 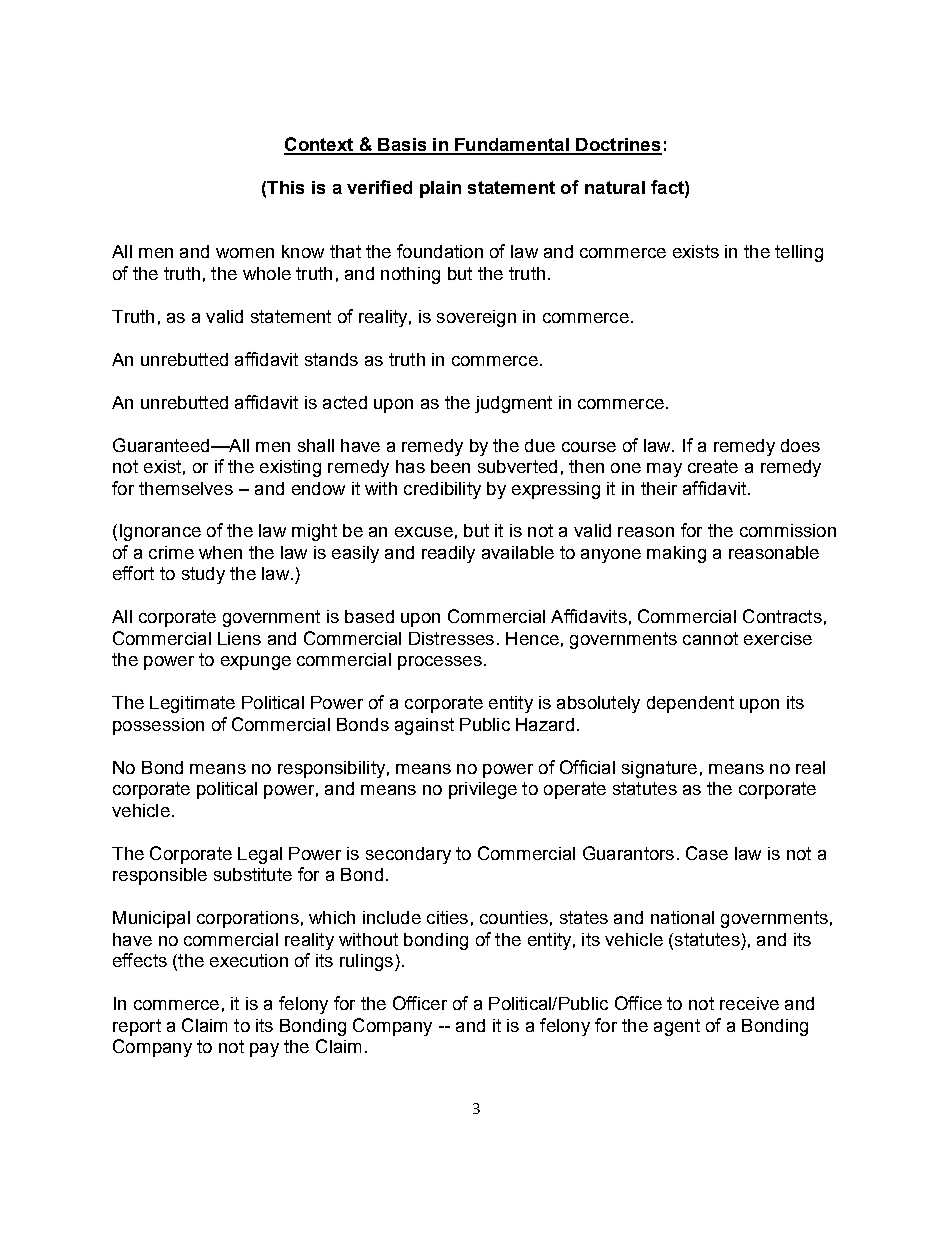 What do you see at coordinates (245, 253) in the document?
I see `women` at bounding box center [245, 253].
